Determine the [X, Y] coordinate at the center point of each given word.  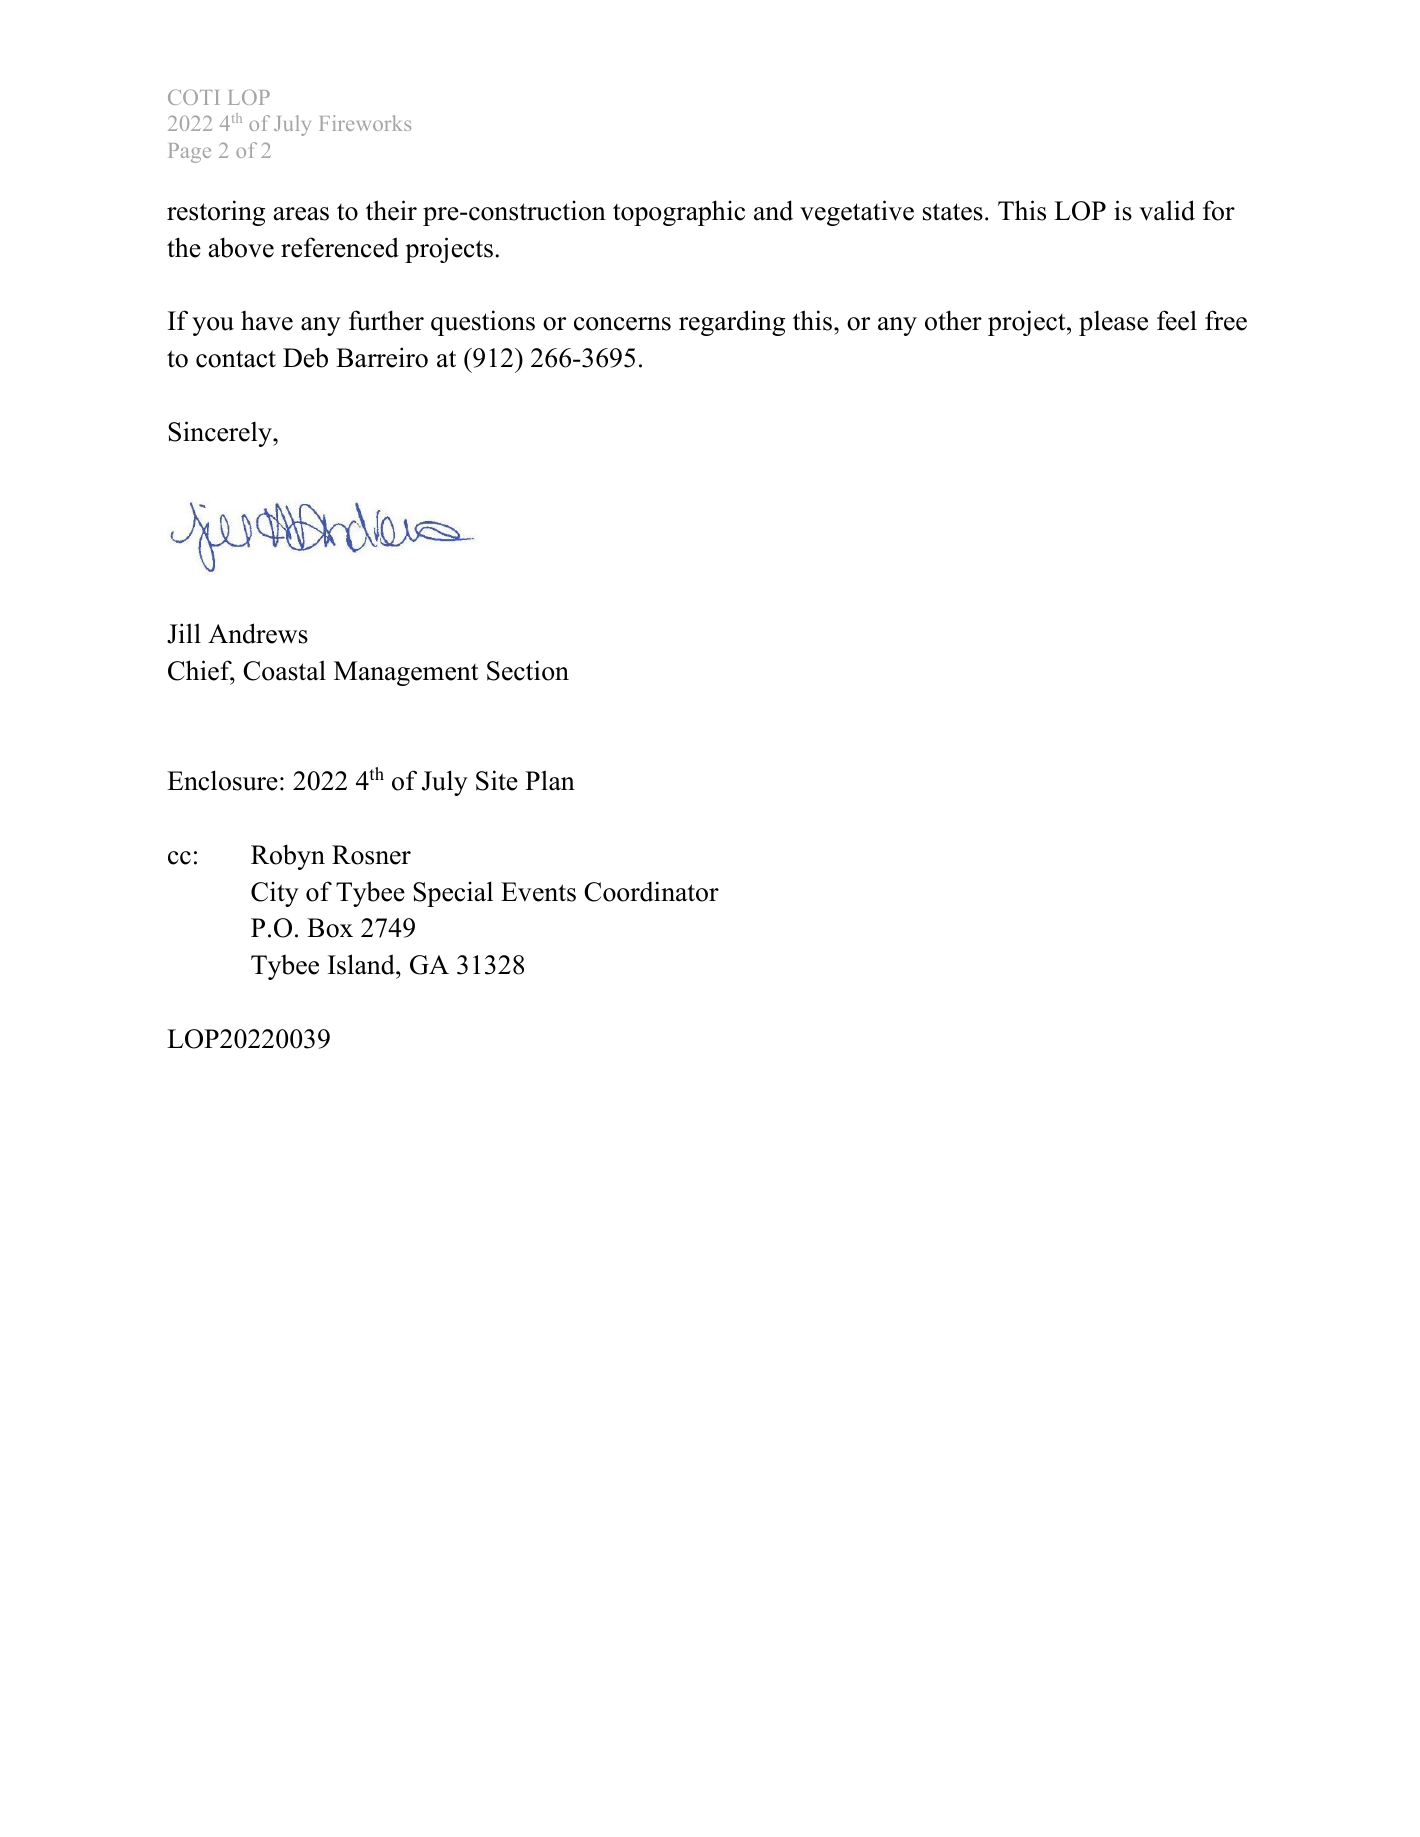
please [1113, 323]
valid [1167, 210]
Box [330, 928]
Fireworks [365, 123]
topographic [679, 213]
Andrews [258, 633]
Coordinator [651, 891]
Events [538, 892]
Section [528, 670]
